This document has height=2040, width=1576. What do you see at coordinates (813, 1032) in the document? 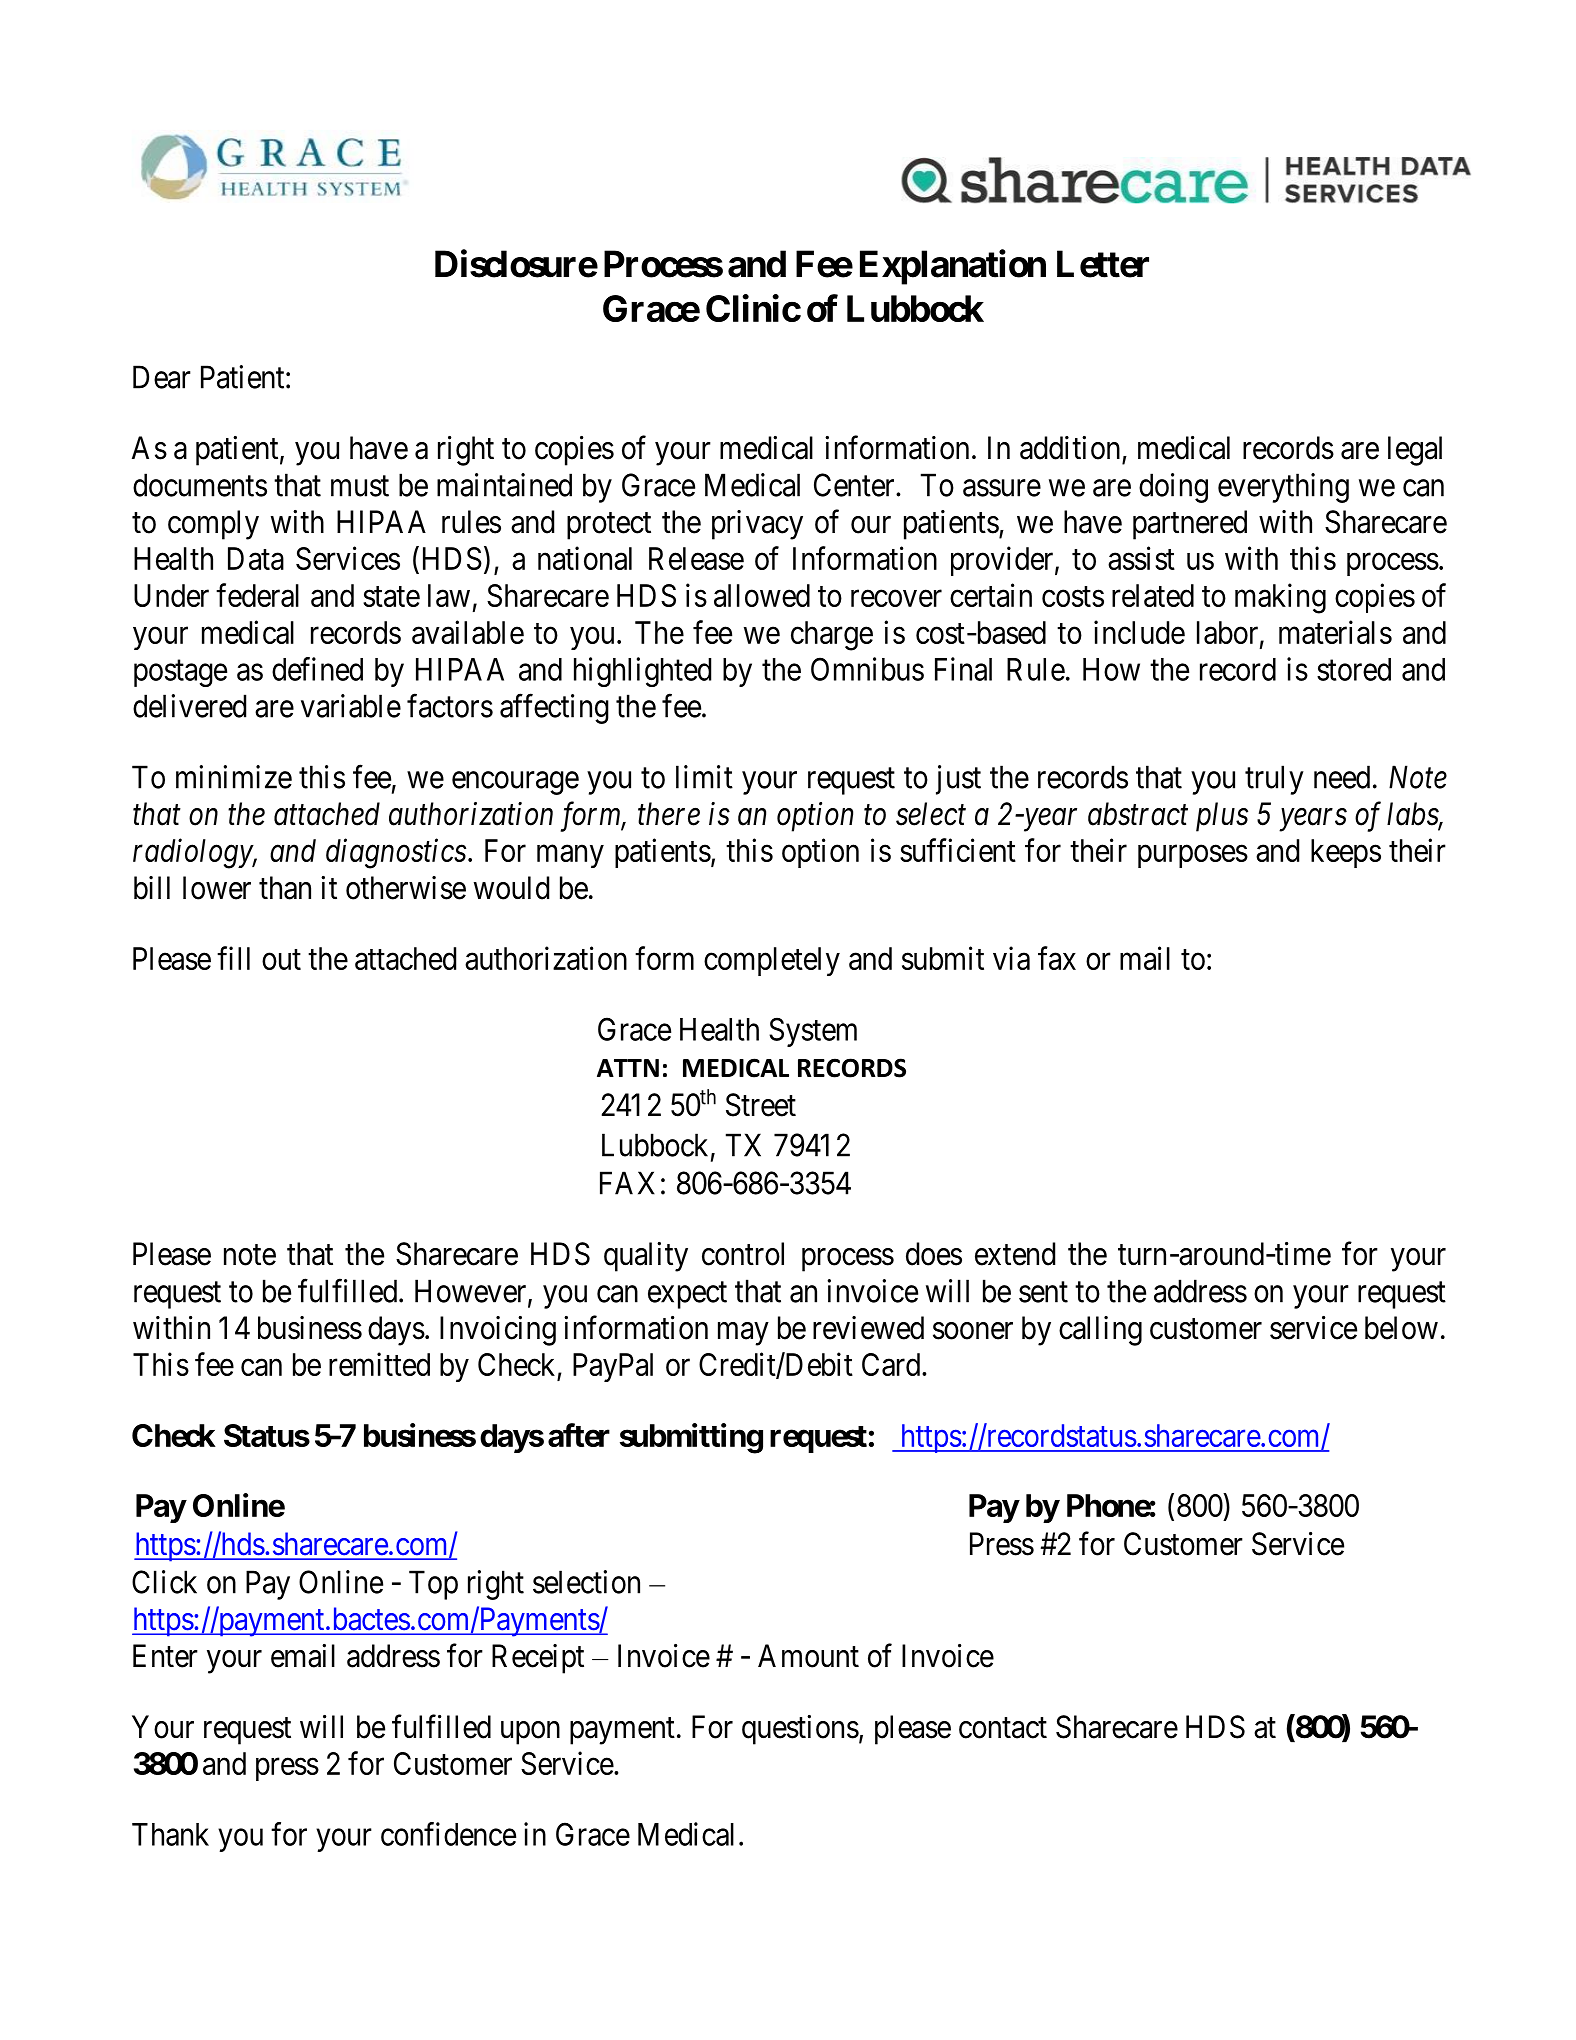
I see `System` at bounding box center [813, 1032].
